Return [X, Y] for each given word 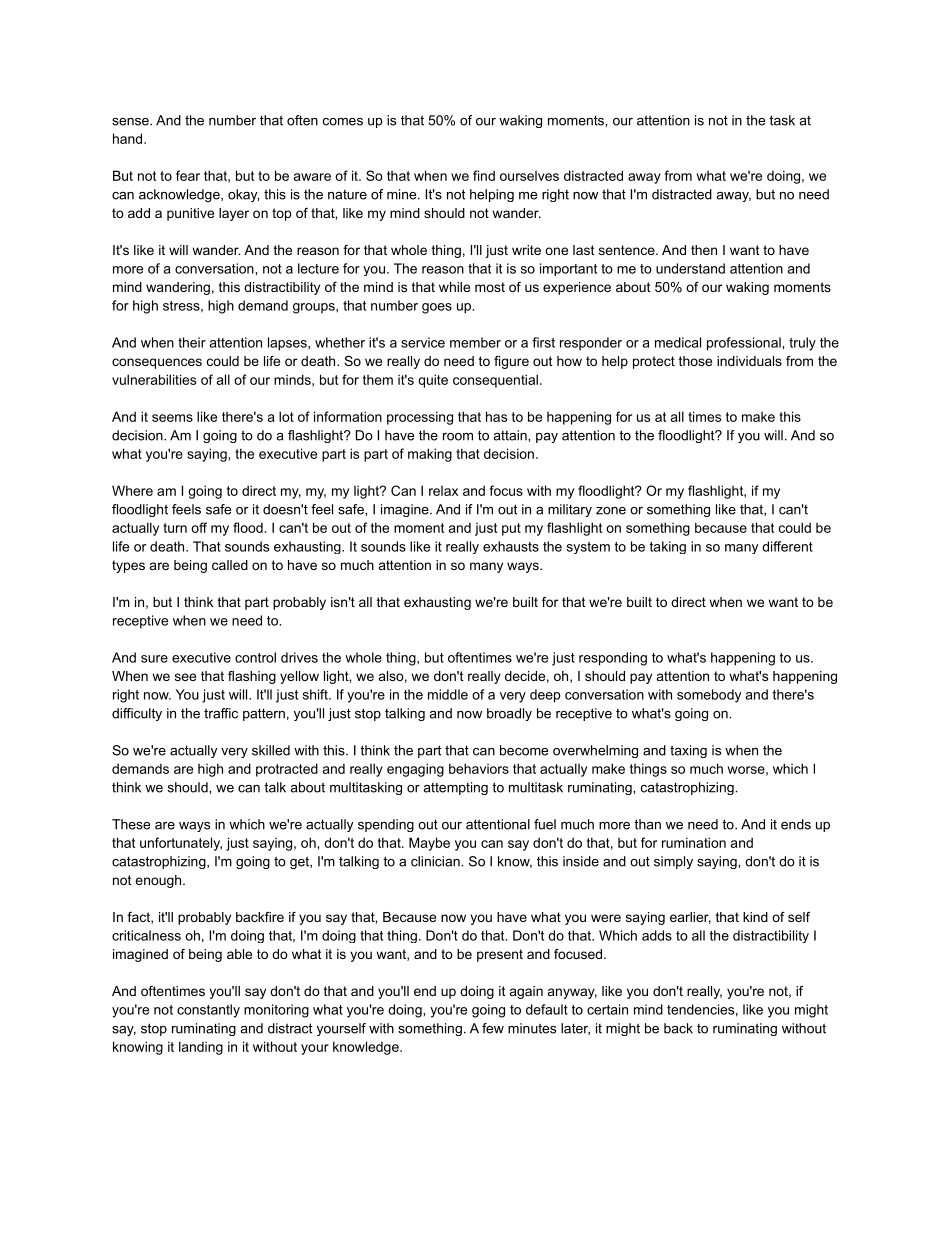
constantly [208, 1011]
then [704, 250]
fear [188, 175]
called [230, 565]
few [493, 1028]
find [484, 175]
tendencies [700, 1009]
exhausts [511, 546]
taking [667, 547]
